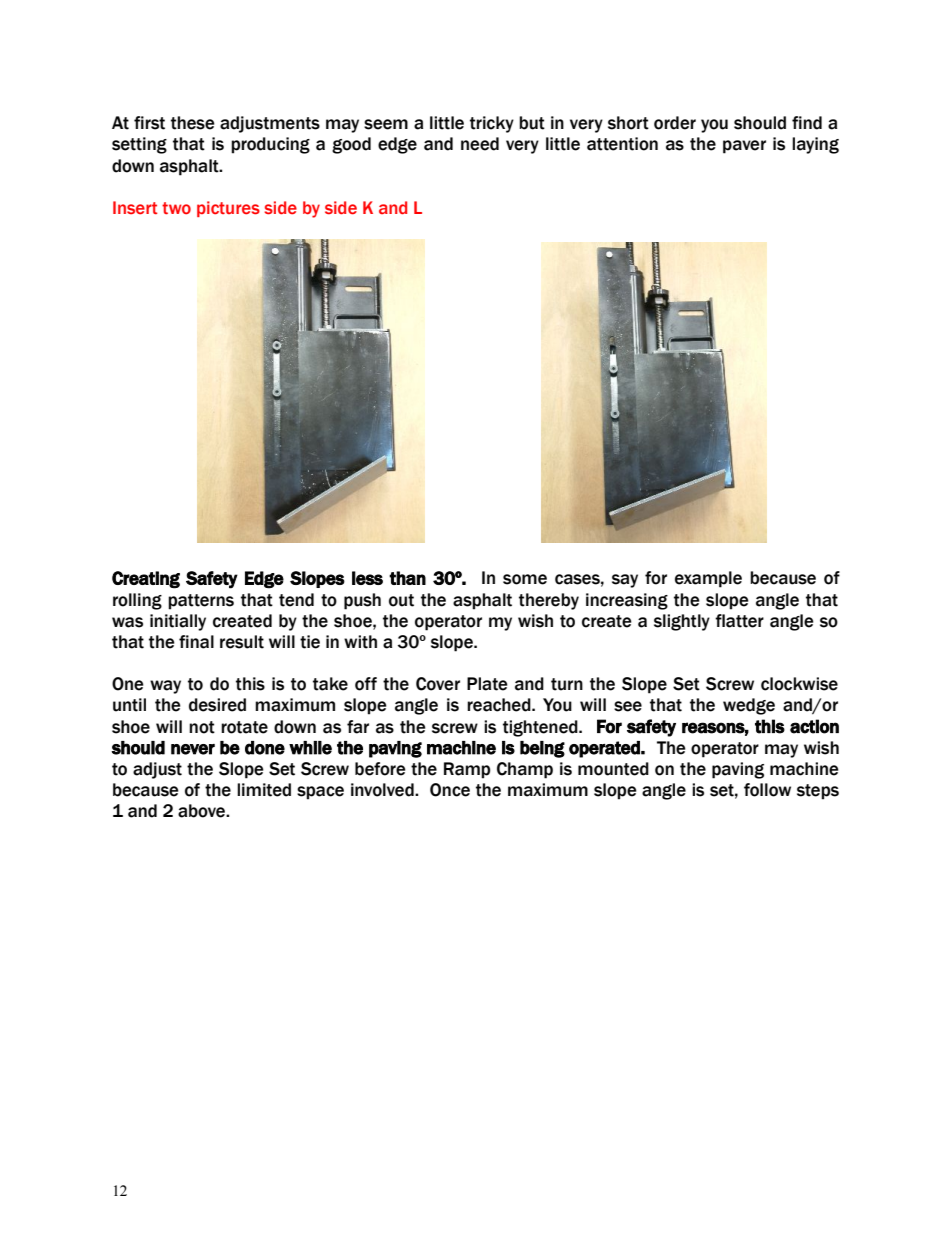  What do you see at coordinates (407, 578) in the screenshot?
I see `than` at bounding box center [407, 578].
